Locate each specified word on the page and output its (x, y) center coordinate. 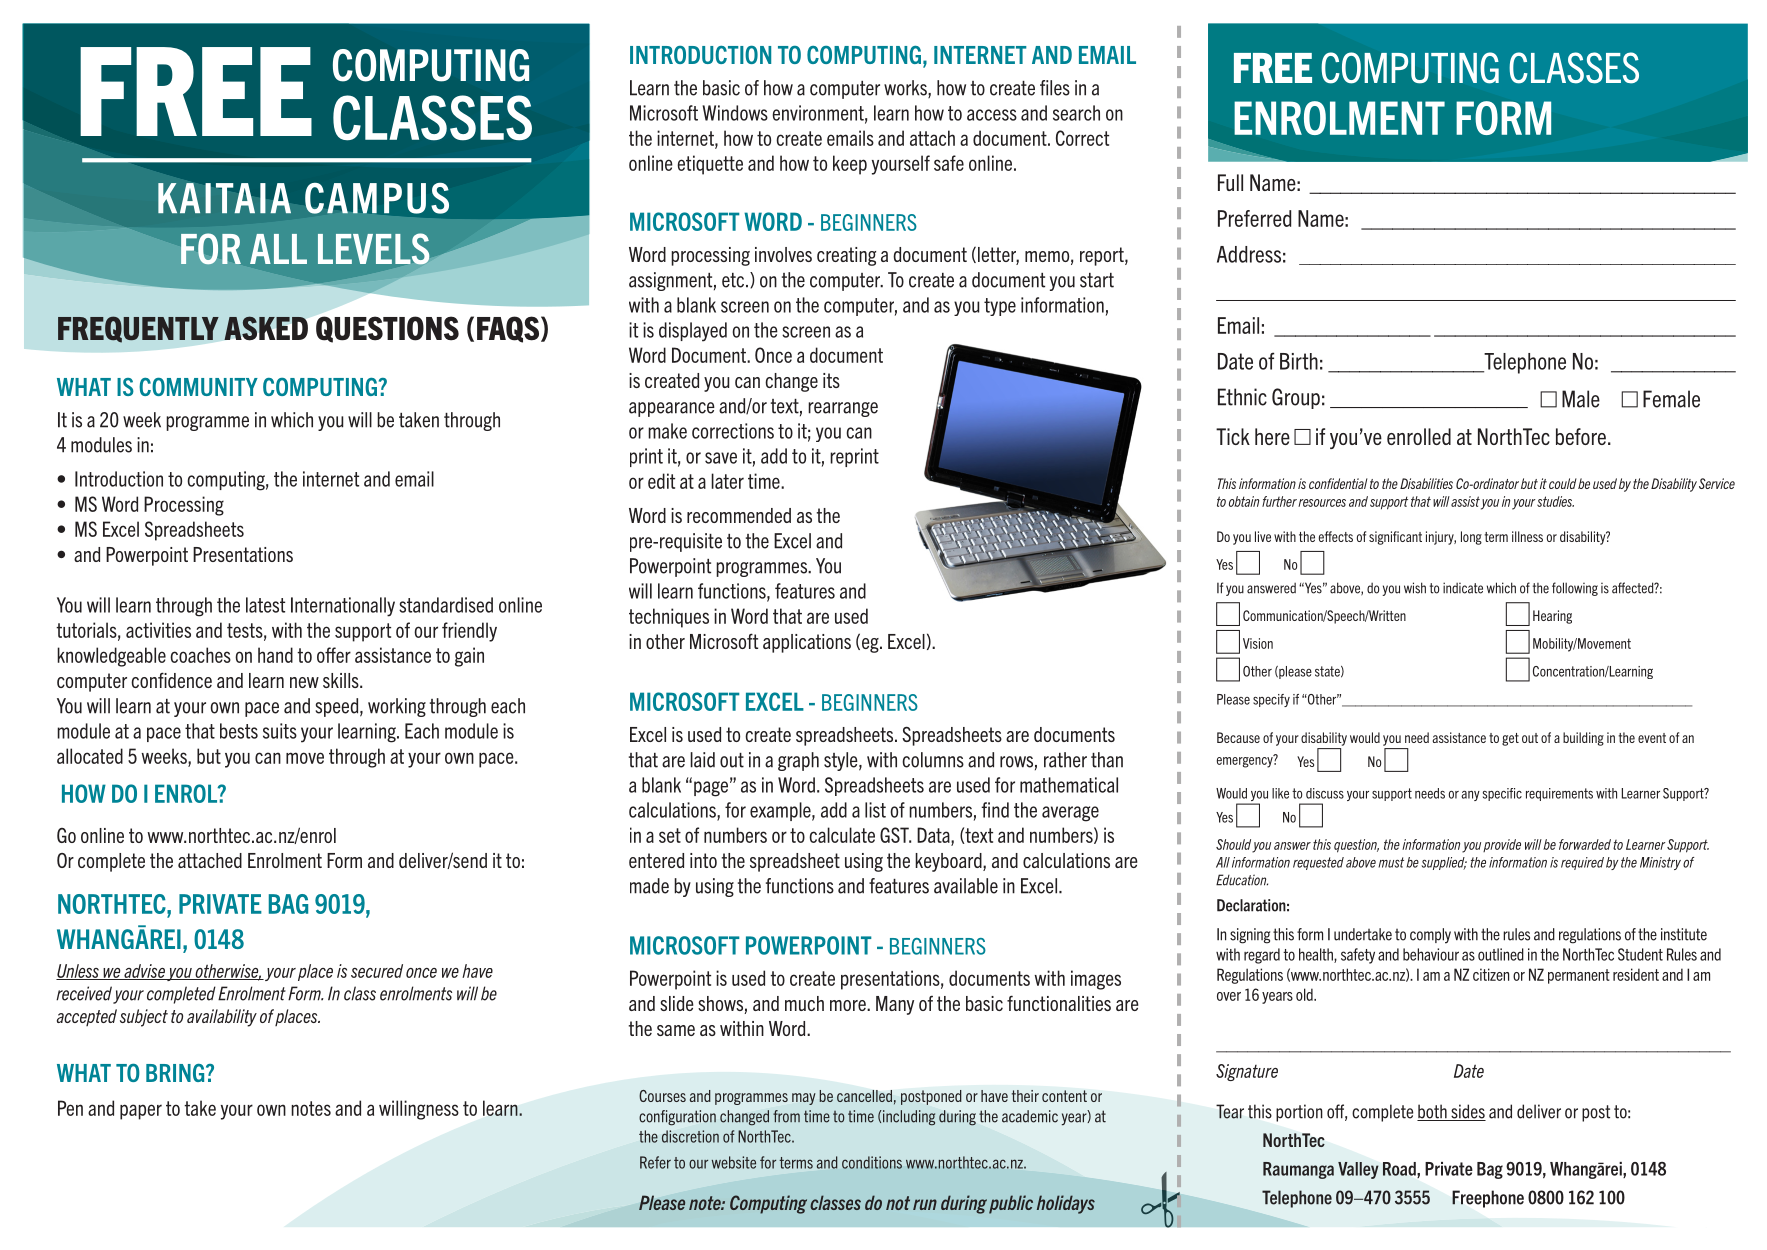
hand (275, 655)
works (906, 89)
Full (1230, 182)
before (1581, 436)
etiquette (710, 165)
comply (1430, 936)
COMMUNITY (198, 387)
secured (377, 971)
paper (141, 1112)
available (966, 886)
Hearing (1552, 617)
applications (807, 643)
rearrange (843, 409)
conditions (872, 1162)
